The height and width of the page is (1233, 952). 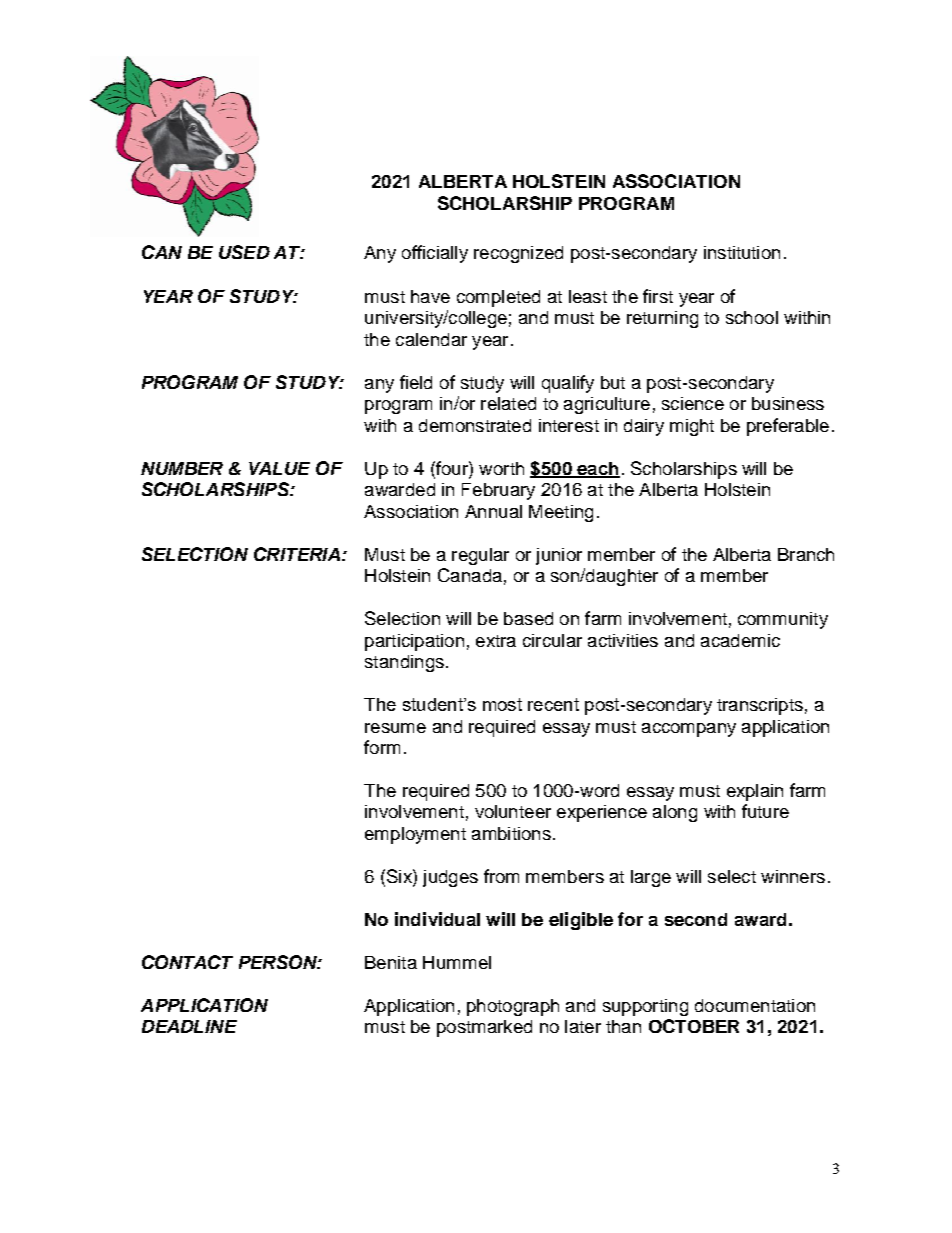 I want to click on PERSON, so click(x=279, y=962).
